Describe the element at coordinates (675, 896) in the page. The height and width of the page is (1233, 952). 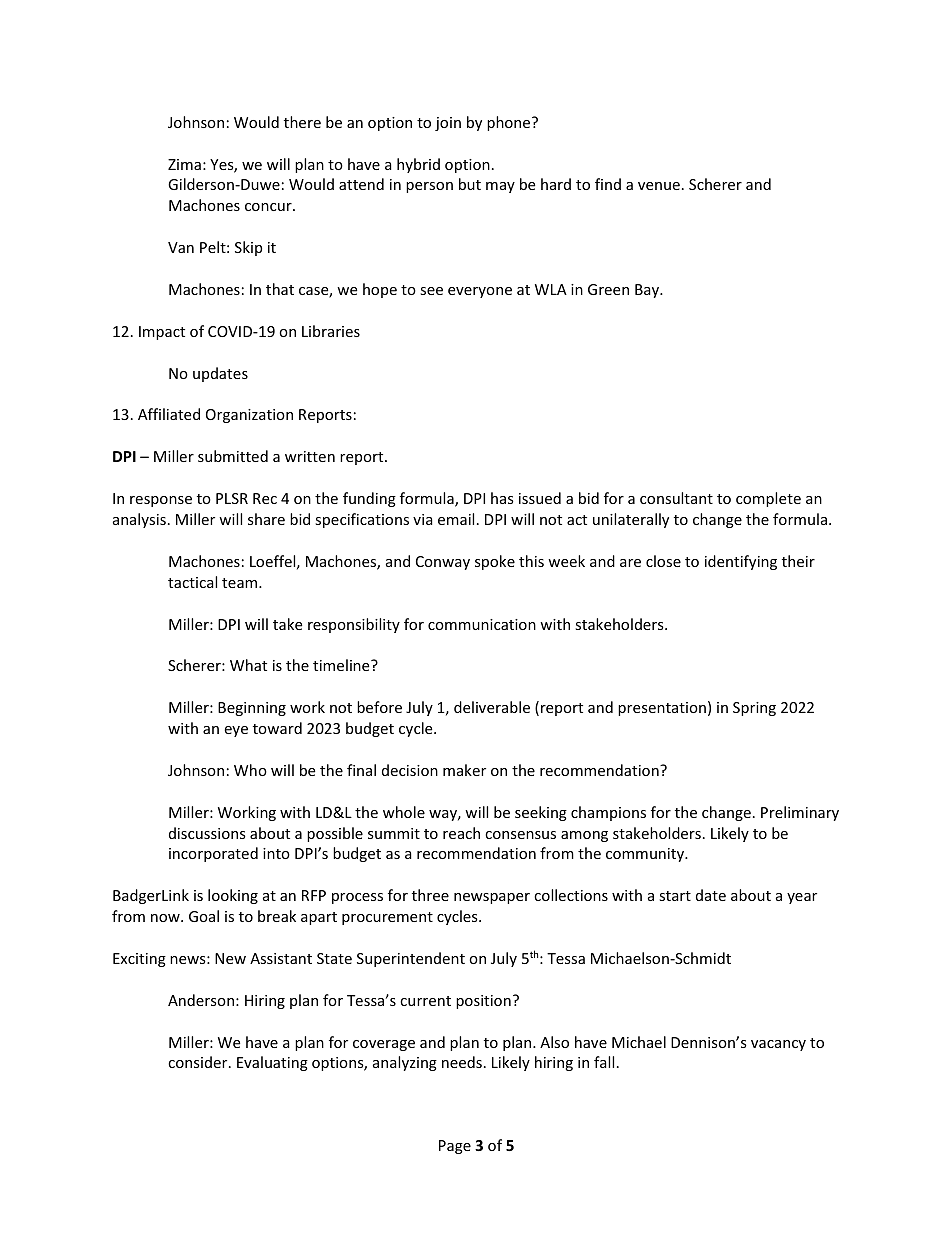
I see `start` at that location.
